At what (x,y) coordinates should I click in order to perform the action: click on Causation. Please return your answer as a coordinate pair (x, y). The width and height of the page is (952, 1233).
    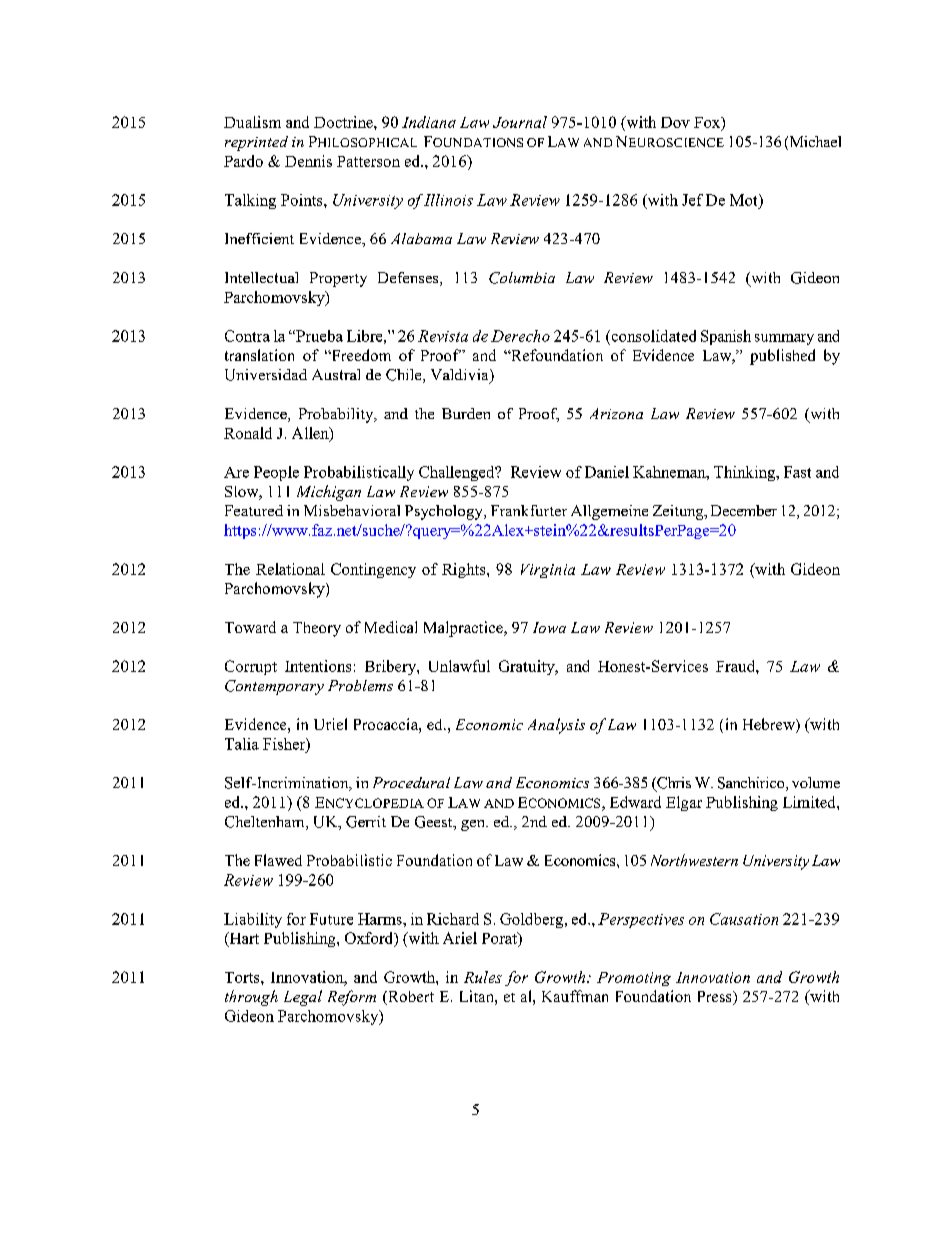
    Looking at the image, I should click on (744, 919).
